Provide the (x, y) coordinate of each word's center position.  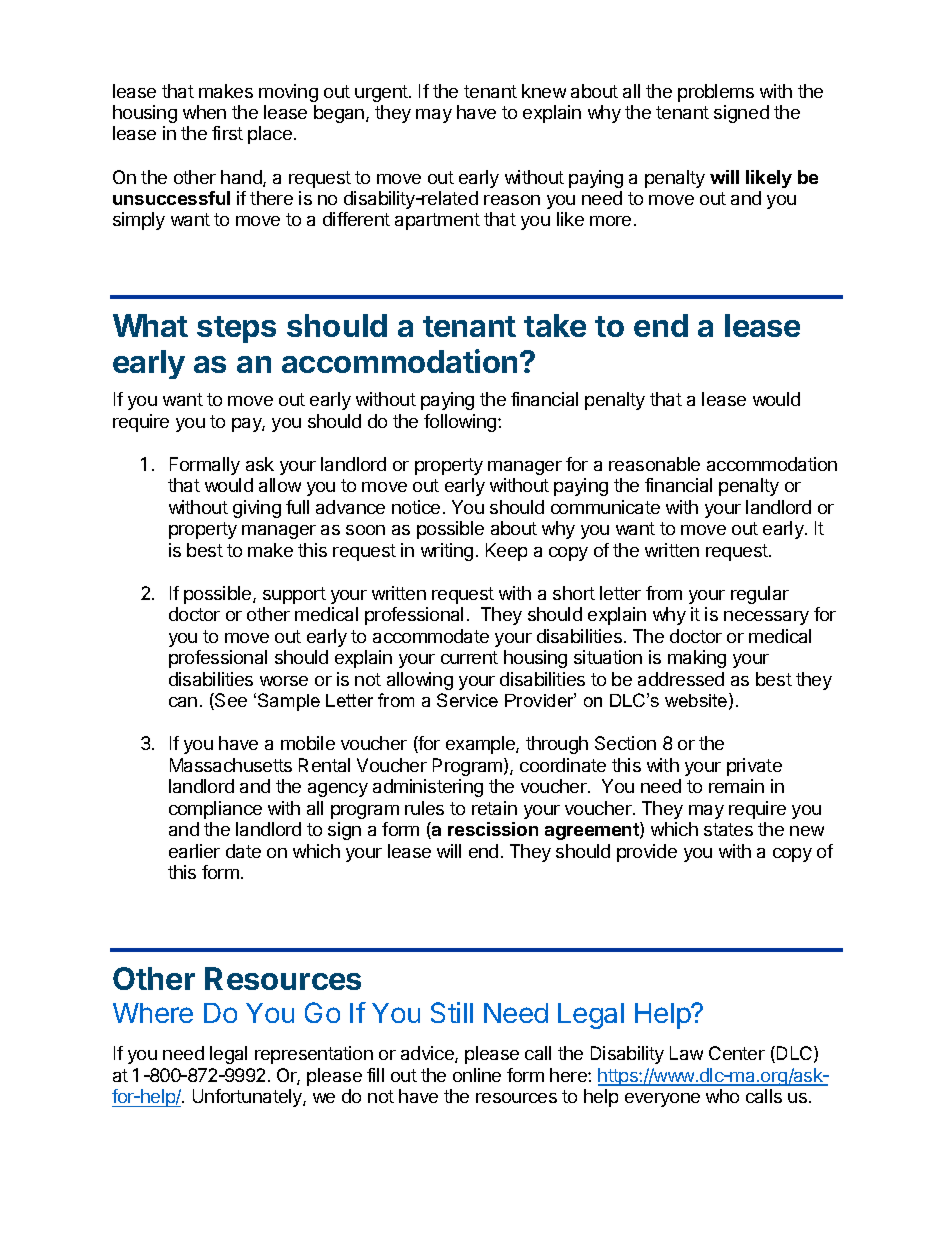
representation (314, 1055)
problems (716, 93)
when (204, 112)
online (477, 1075)
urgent (382, 93)
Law (686, 1053)
